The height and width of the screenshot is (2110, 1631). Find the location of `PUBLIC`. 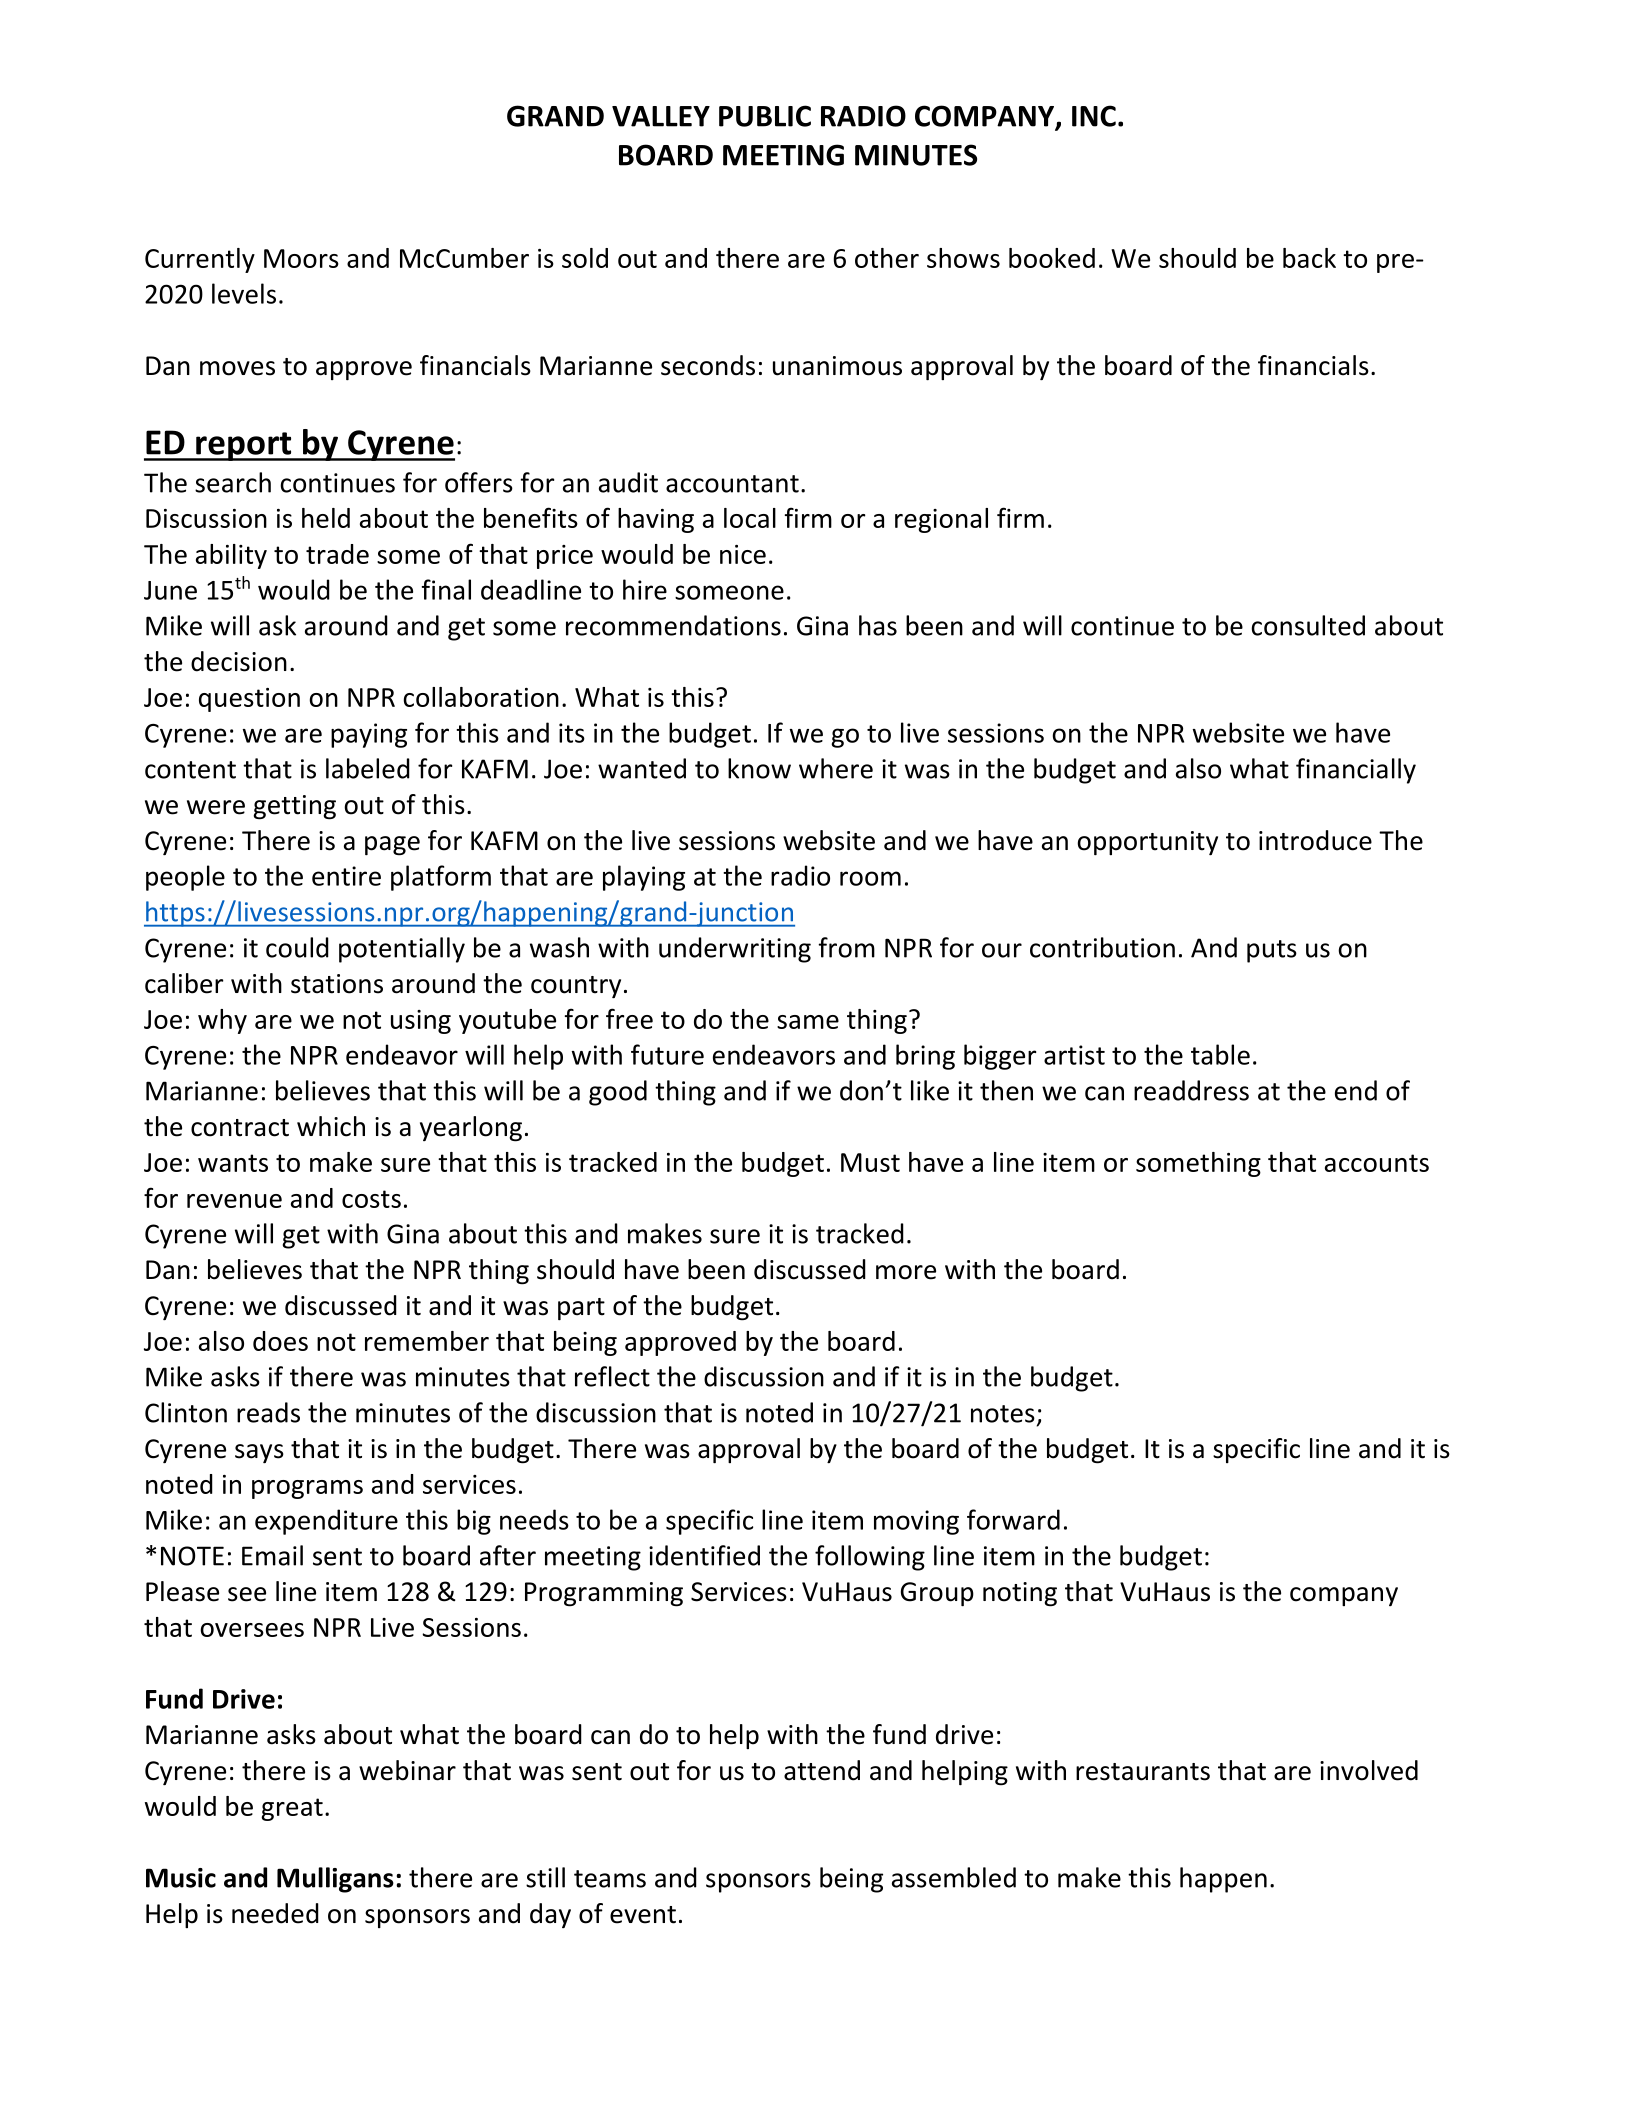

PUBLIC is located at coordinates (765, 116).
